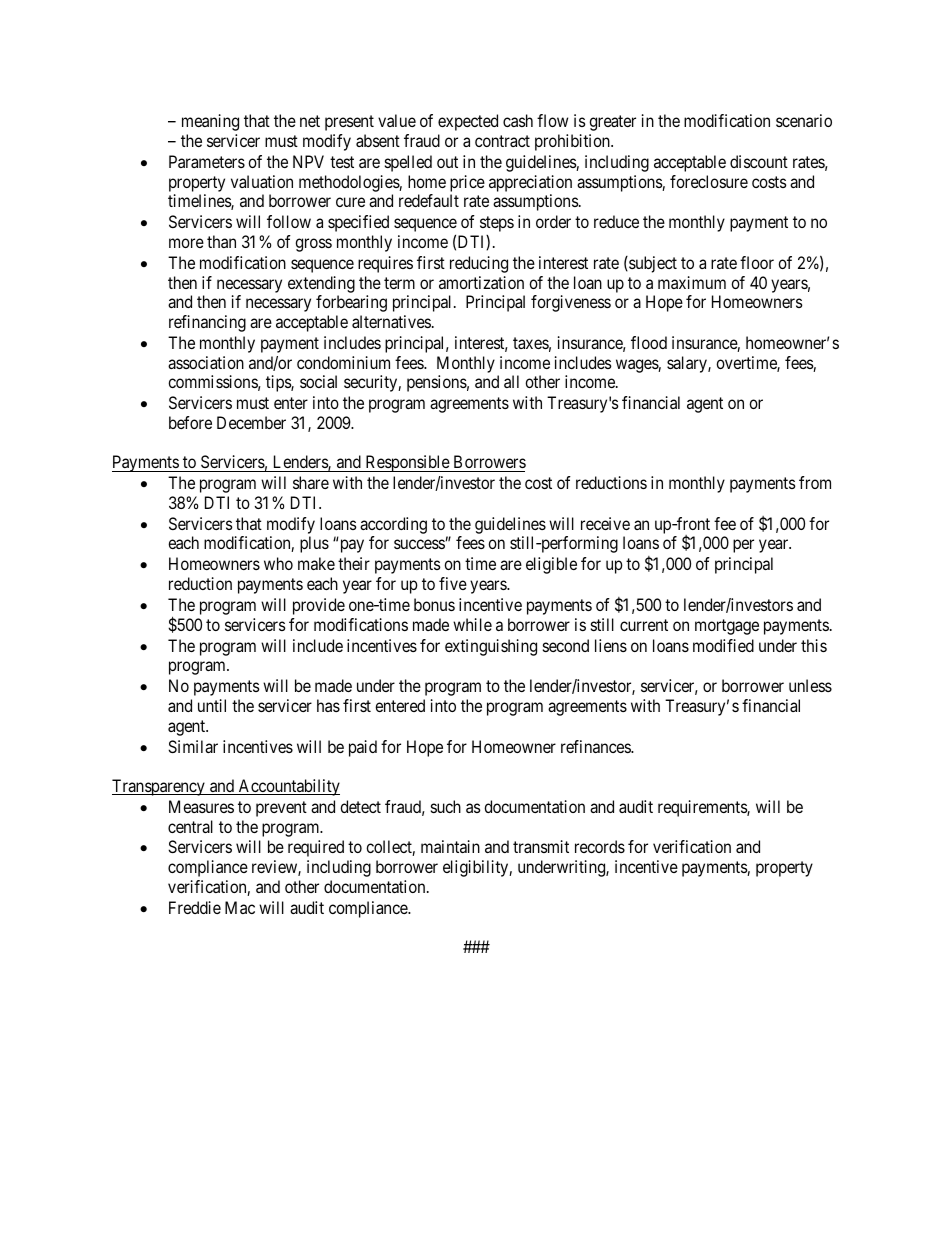 The height and width of the screenshot is (1233, 952). I want to click on expected, so click(468, 122).
